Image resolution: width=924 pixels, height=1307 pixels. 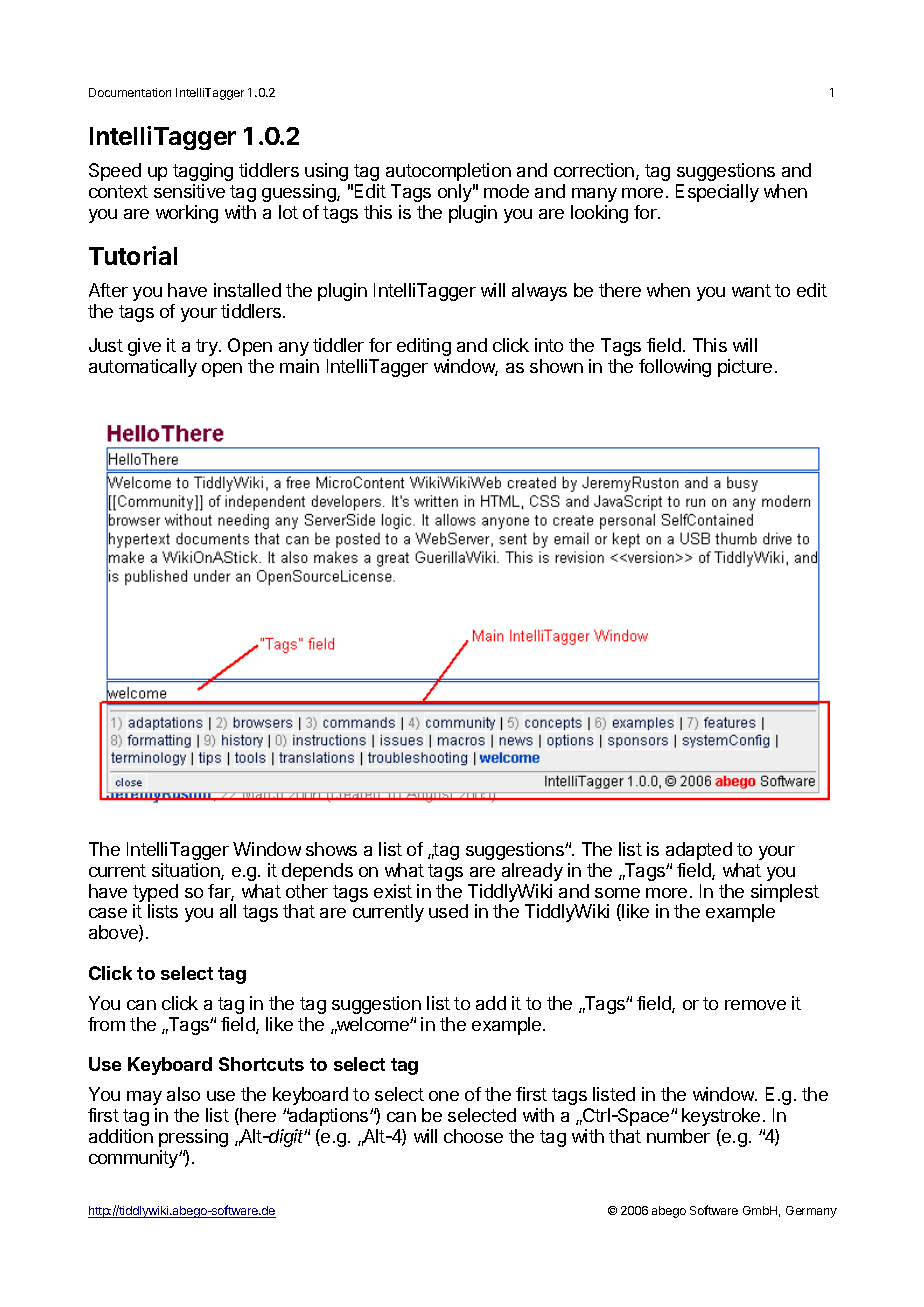 What do you see at coordinates (532, 872) in the screenshot?
I see `already` at bounding box center [532, 872].
